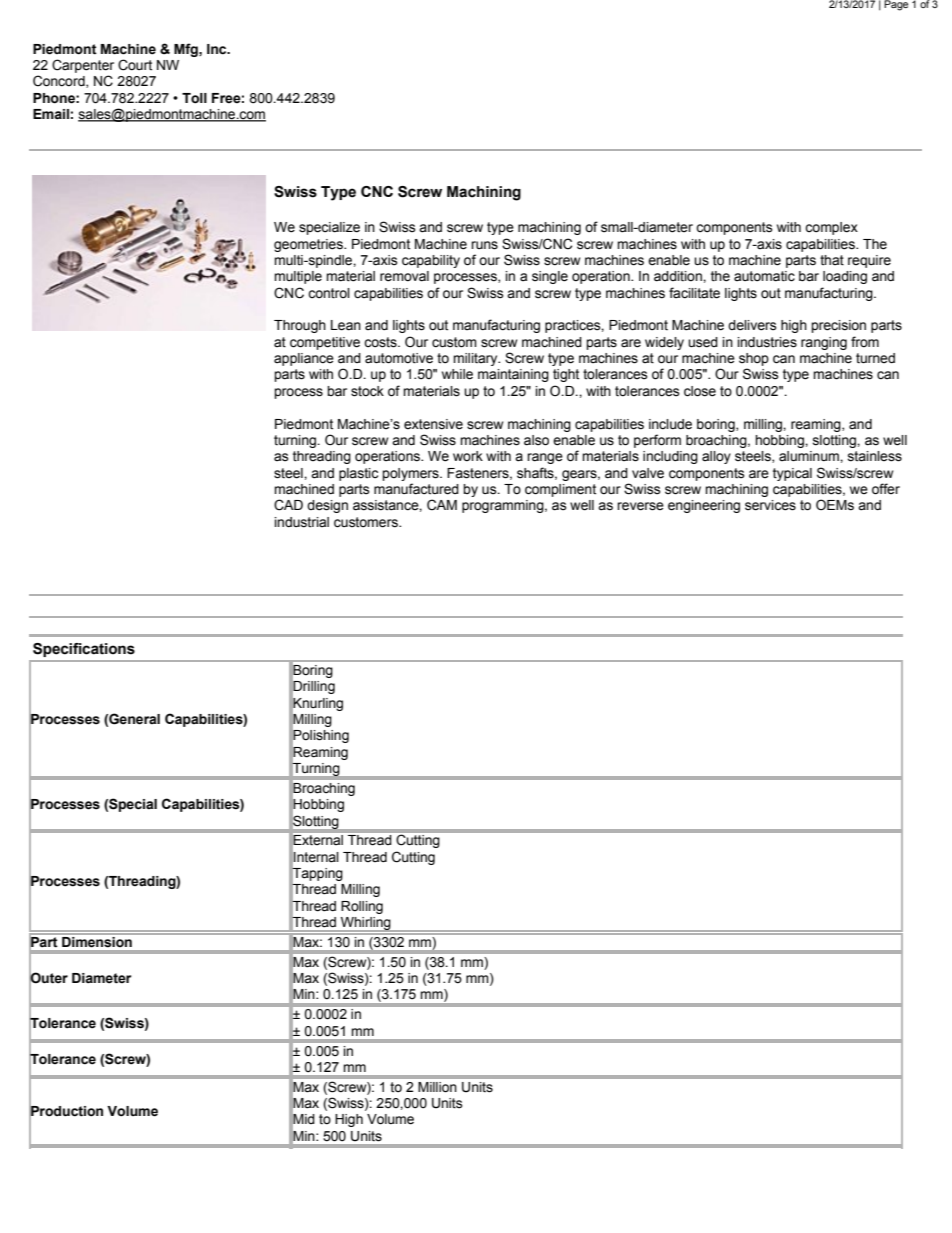 This screenshot has height=1233, width=952. What do you see at coordinates (48, 978) in the screenshot?
I see `Outer` at bounding box center [48, 978].
